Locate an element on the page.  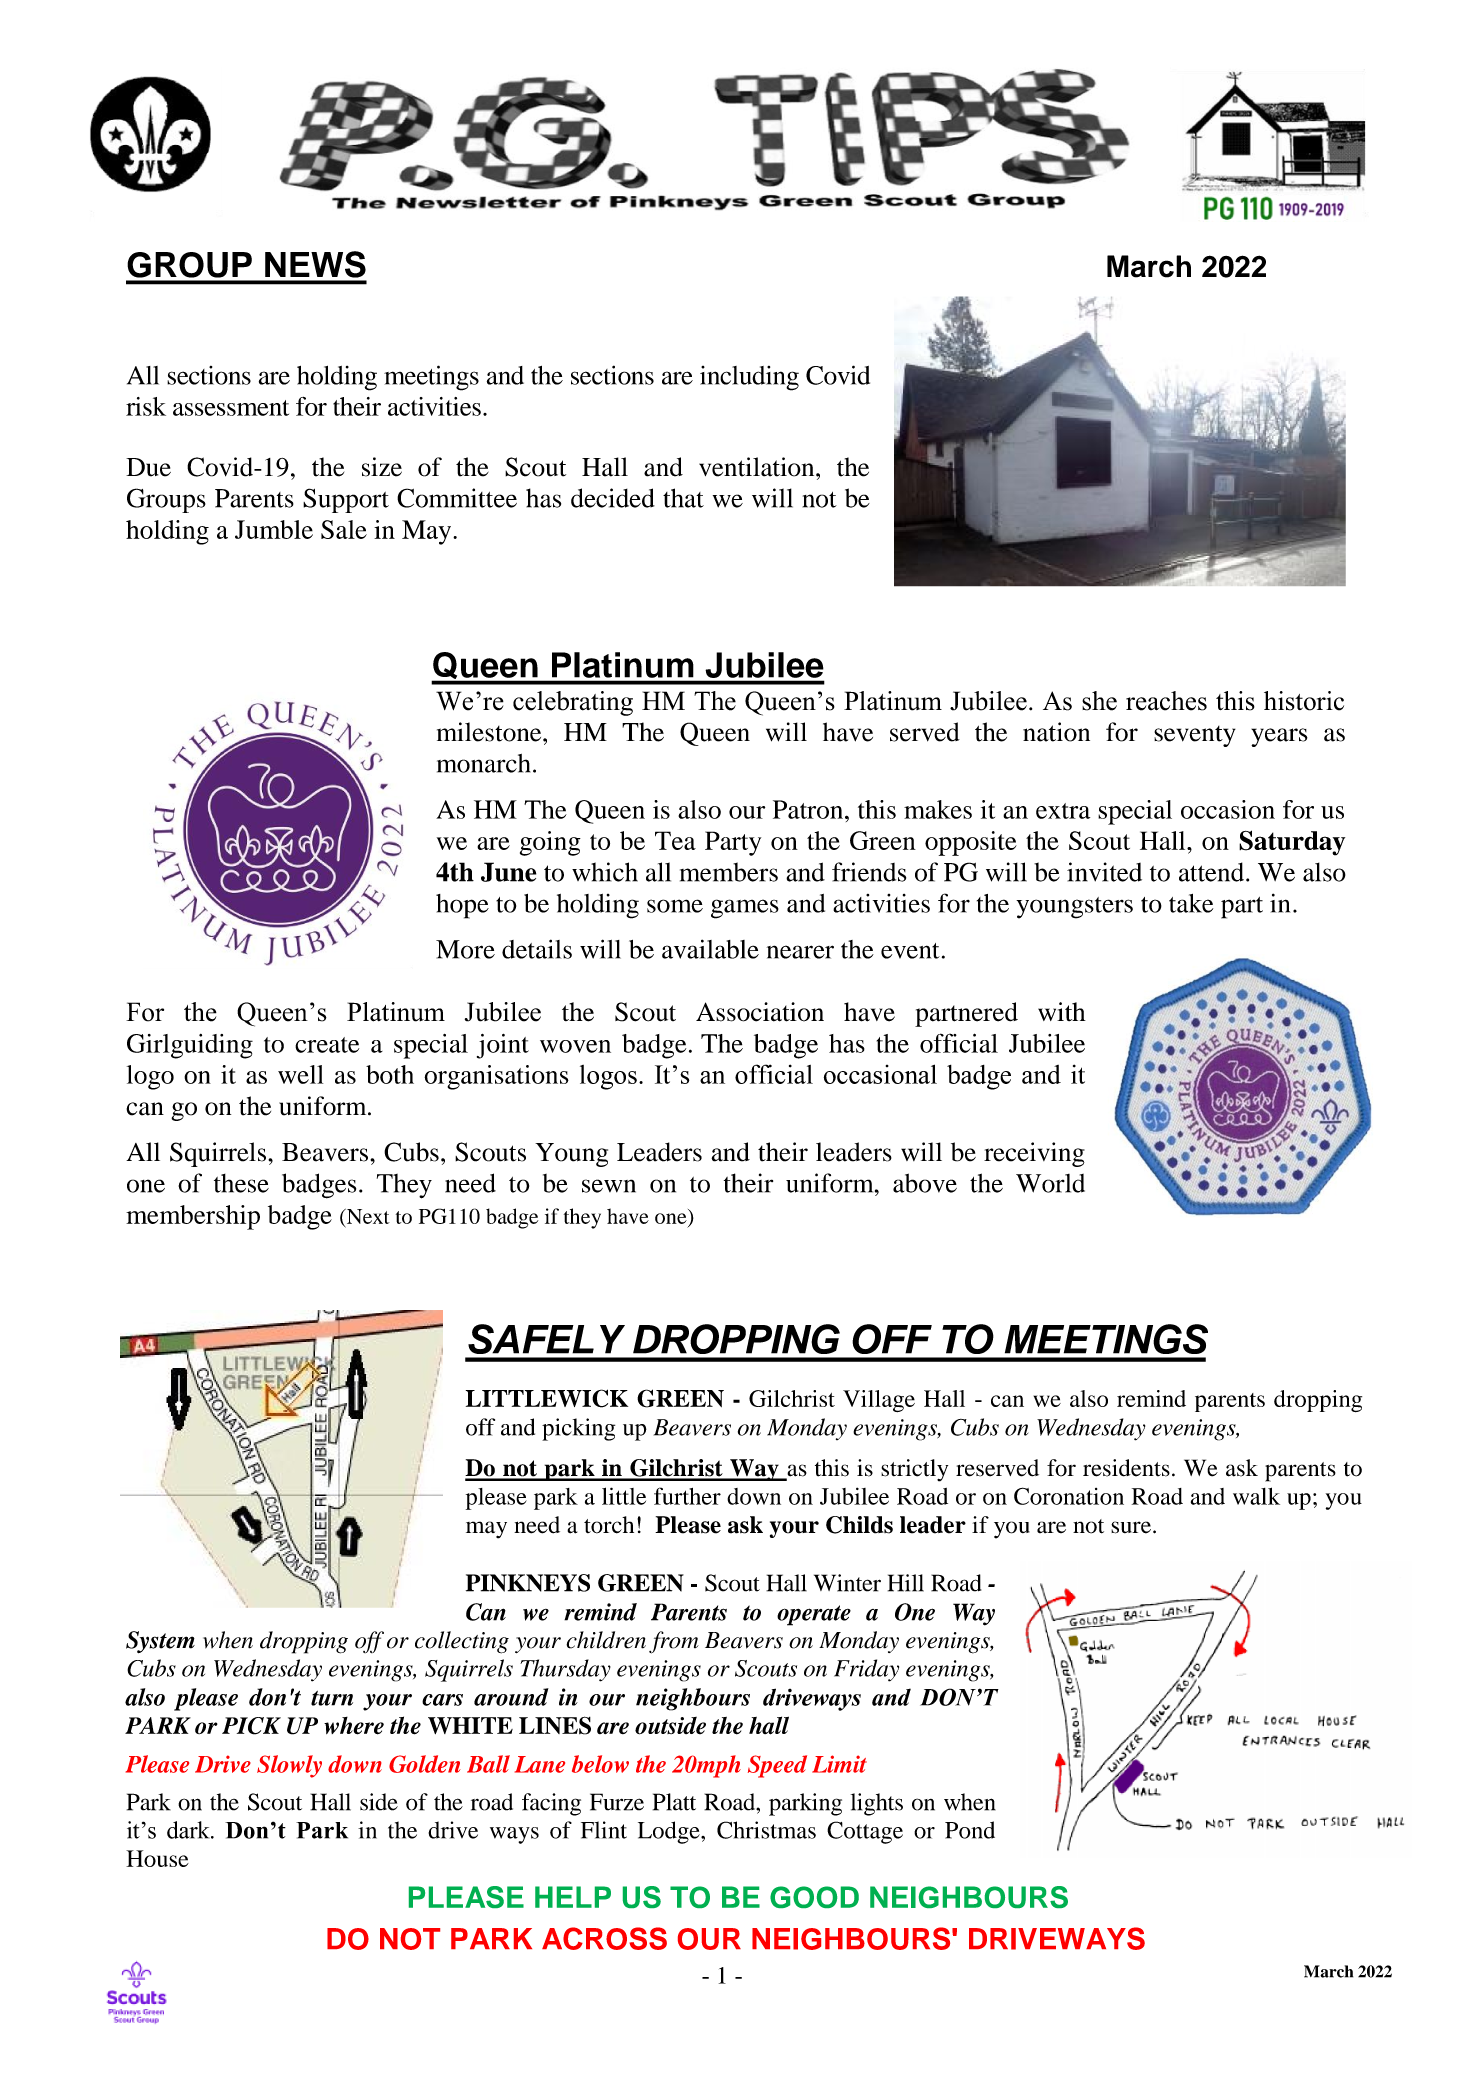
further is located at coordinates (687, 1496).
